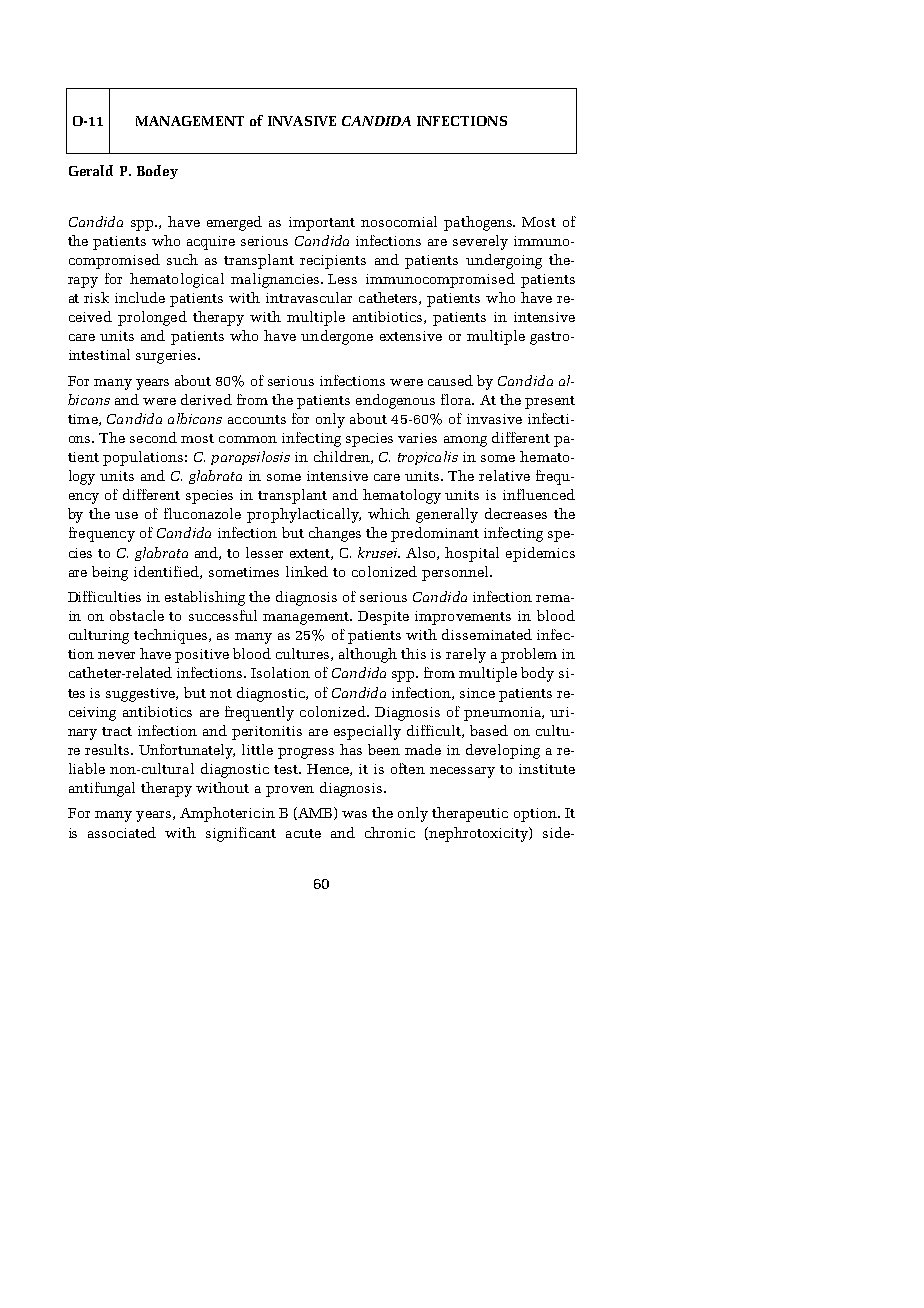 This page has height=1308, width=924. Describe the element at coordinates (337, 337) in the page. I see `undergone` at that location.
